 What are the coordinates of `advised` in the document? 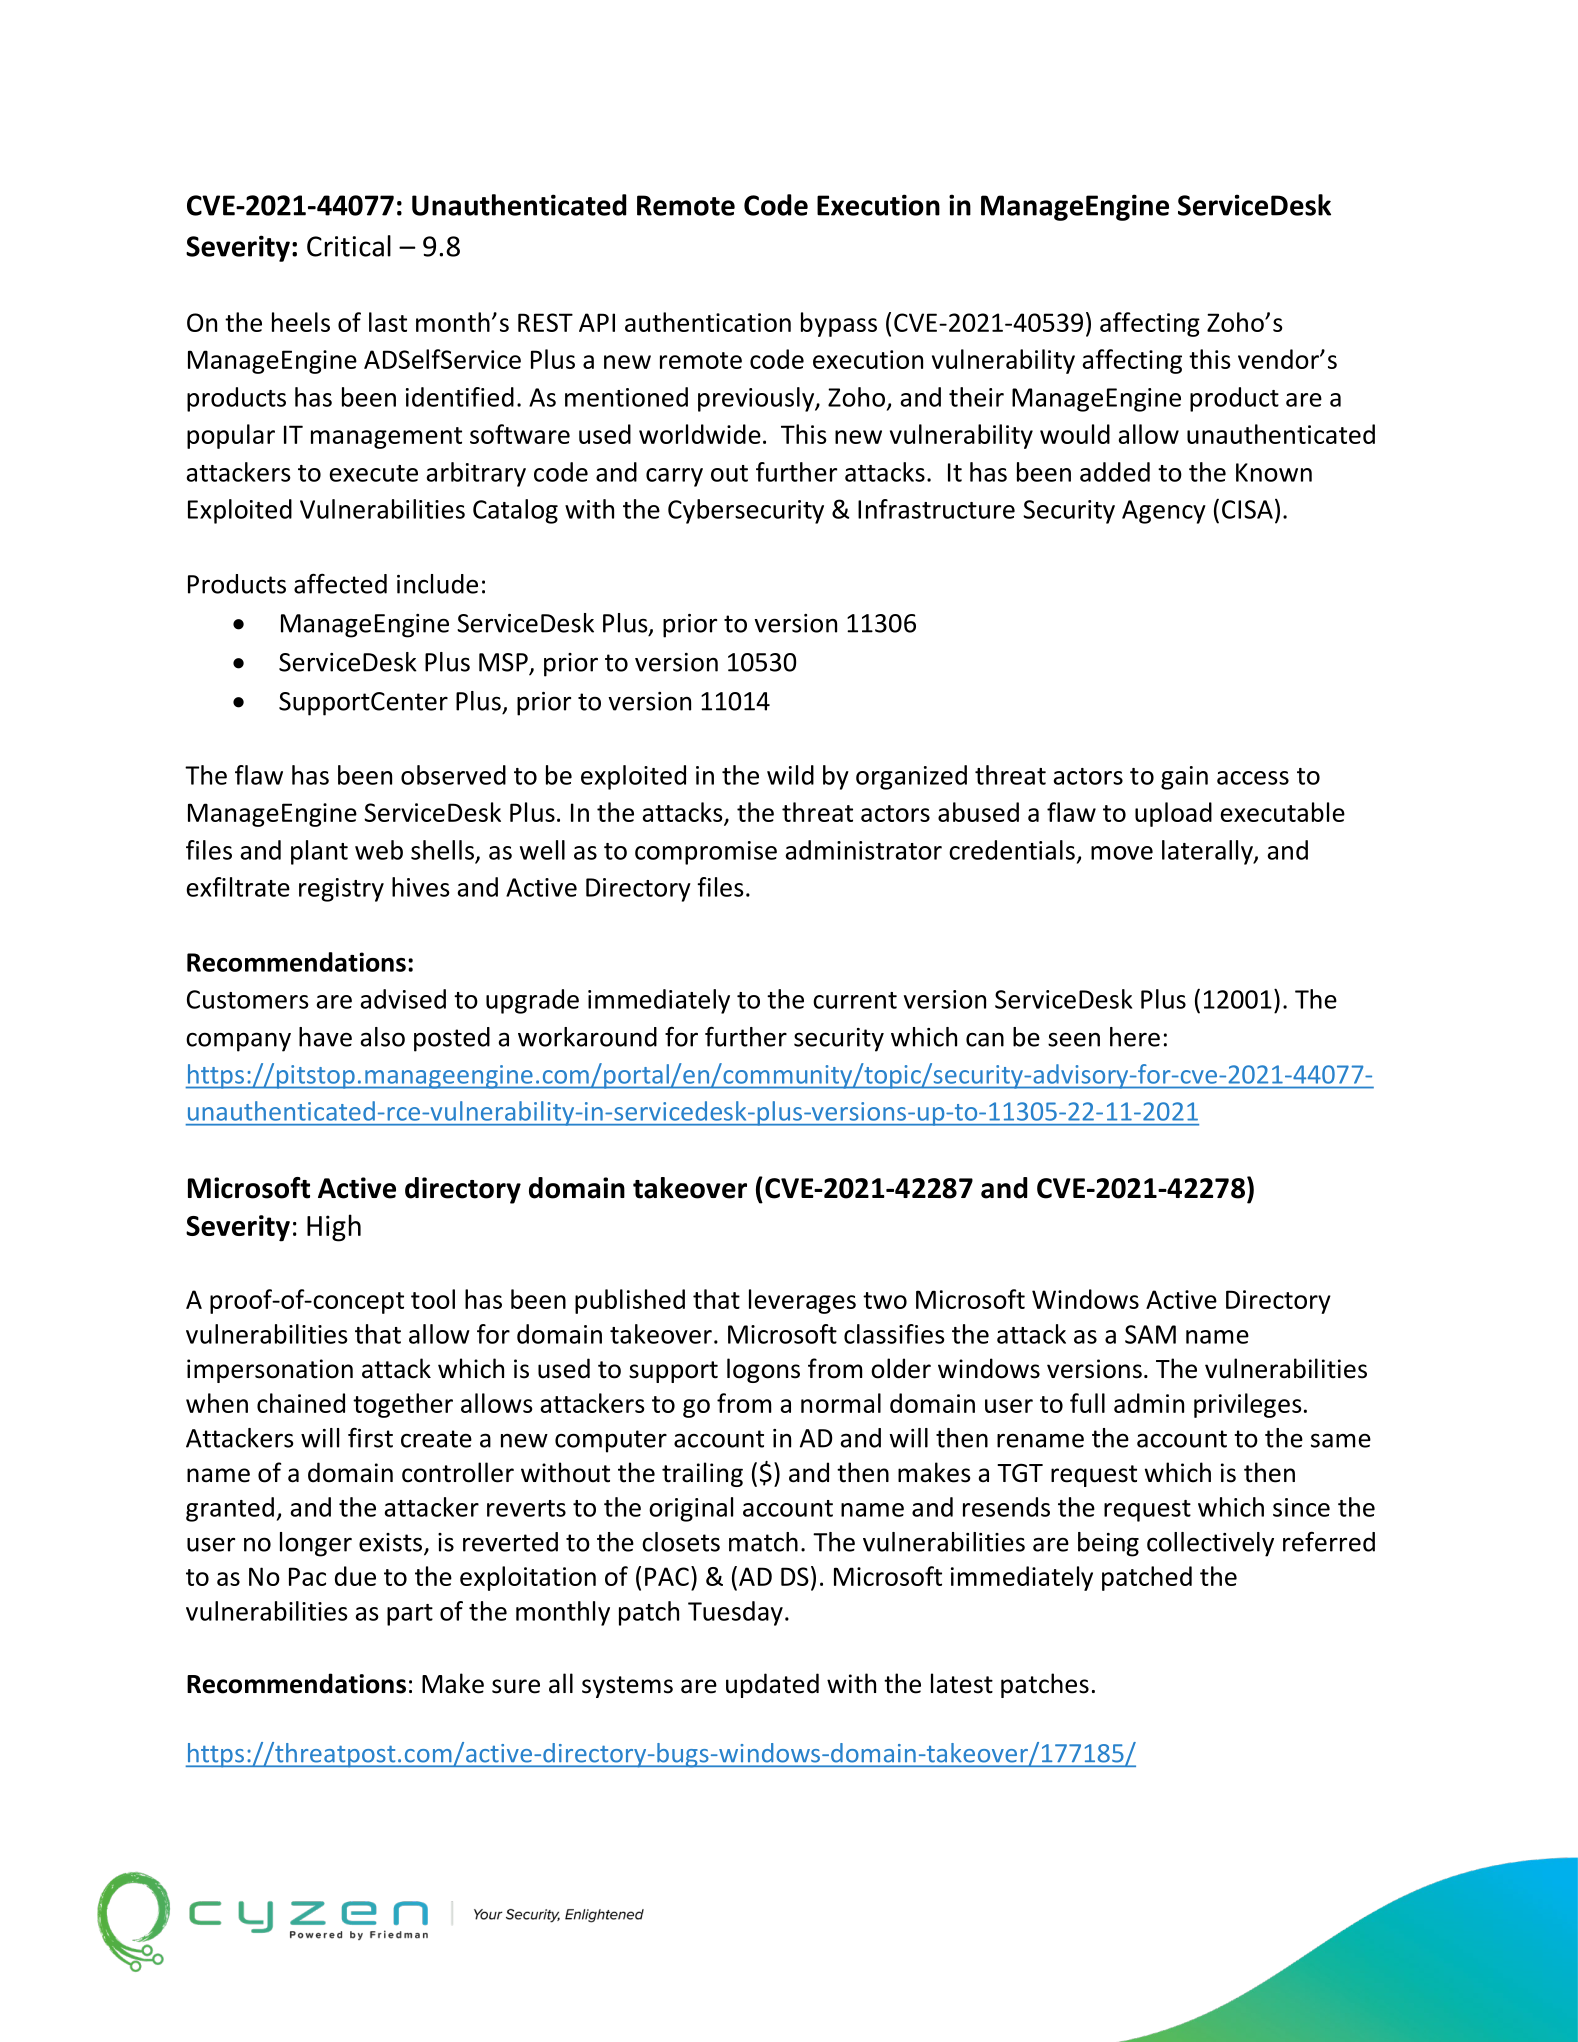 It's located at (403, 999).
